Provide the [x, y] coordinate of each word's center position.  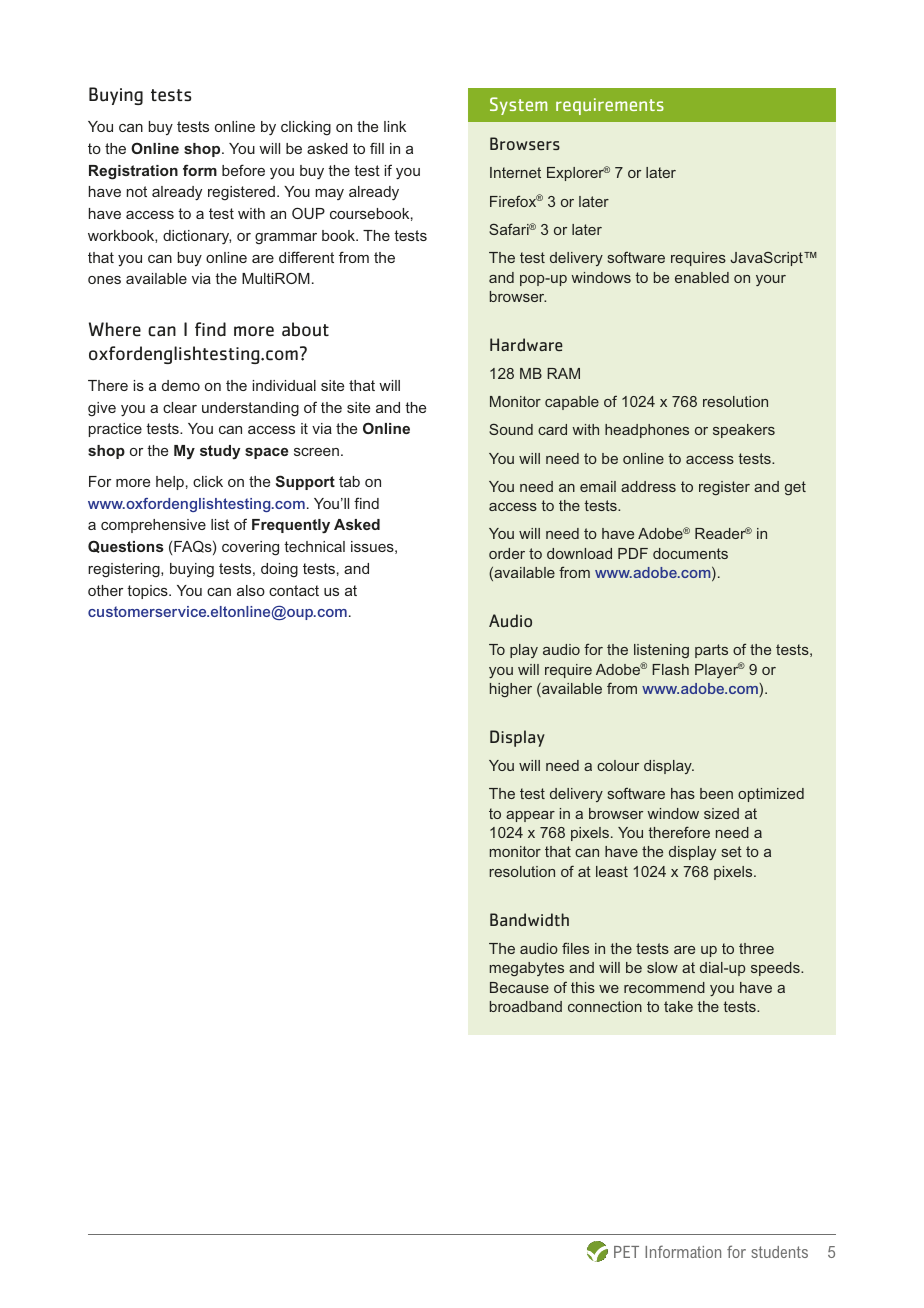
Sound [511, 429]
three [756, 948]
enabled [702, 277]
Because [519, 987]
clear [180, 407]
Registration [133, 172]
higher [511, 690]
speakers [744, 431]
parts [711, 651]
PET [626, 1252]
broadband [526, 1006]
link [395, 126]
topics [148, 592]
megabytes [527, 969]
